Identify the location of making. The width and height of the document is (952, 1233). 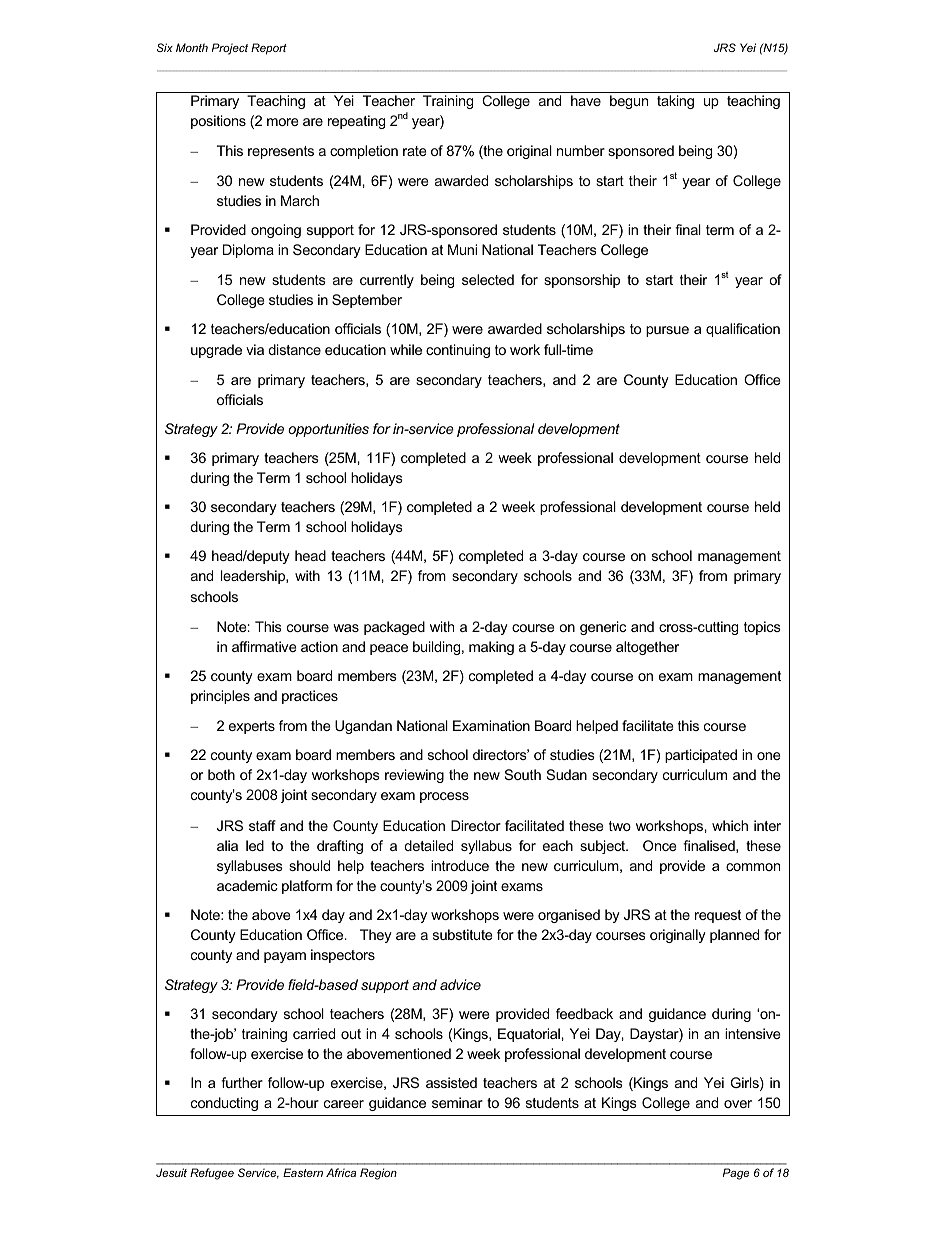
(491, 648).
